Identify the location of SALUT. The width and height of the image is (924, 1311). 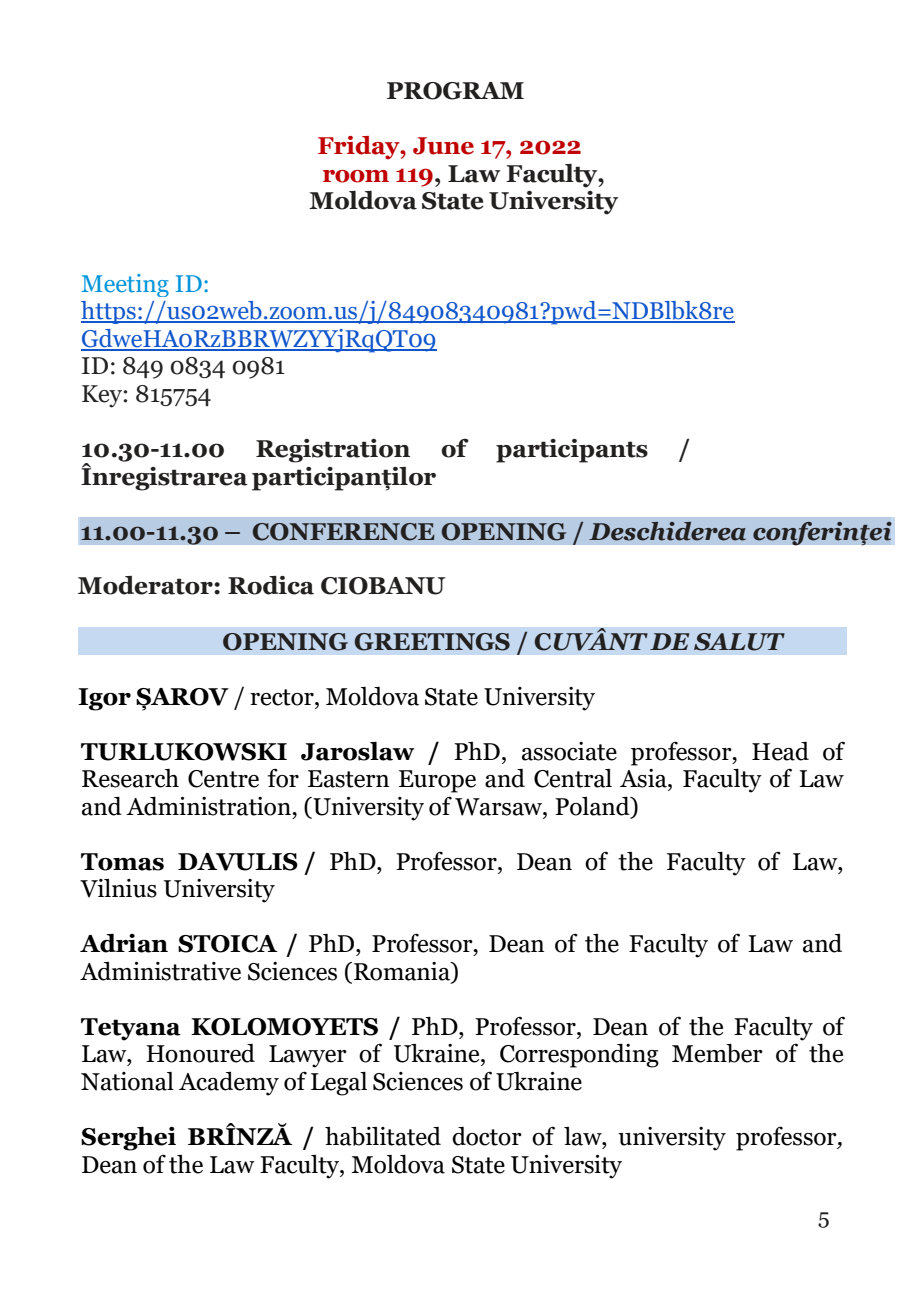
(739, 642).
